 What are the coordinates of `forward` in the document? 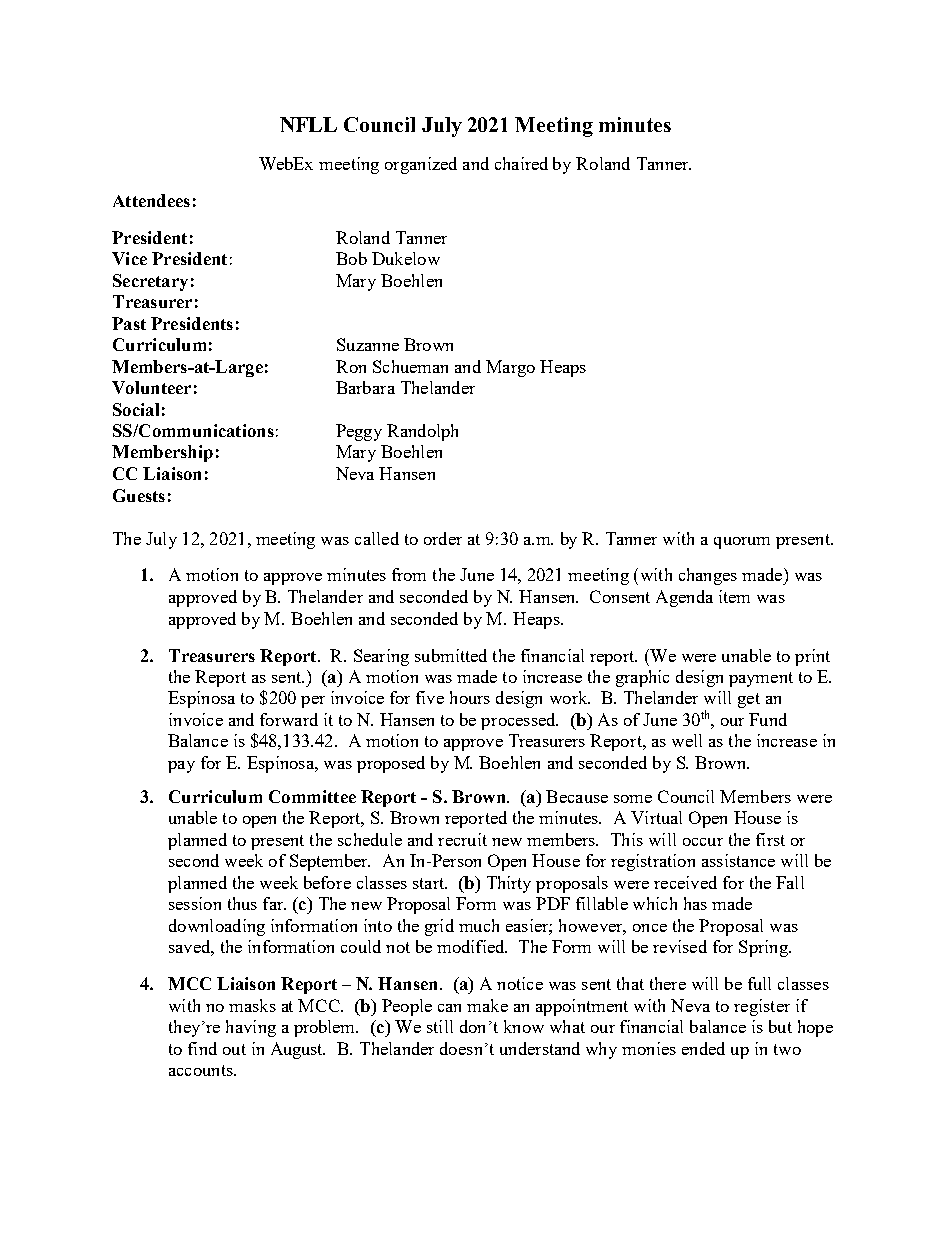 It's located at (289, 719).
